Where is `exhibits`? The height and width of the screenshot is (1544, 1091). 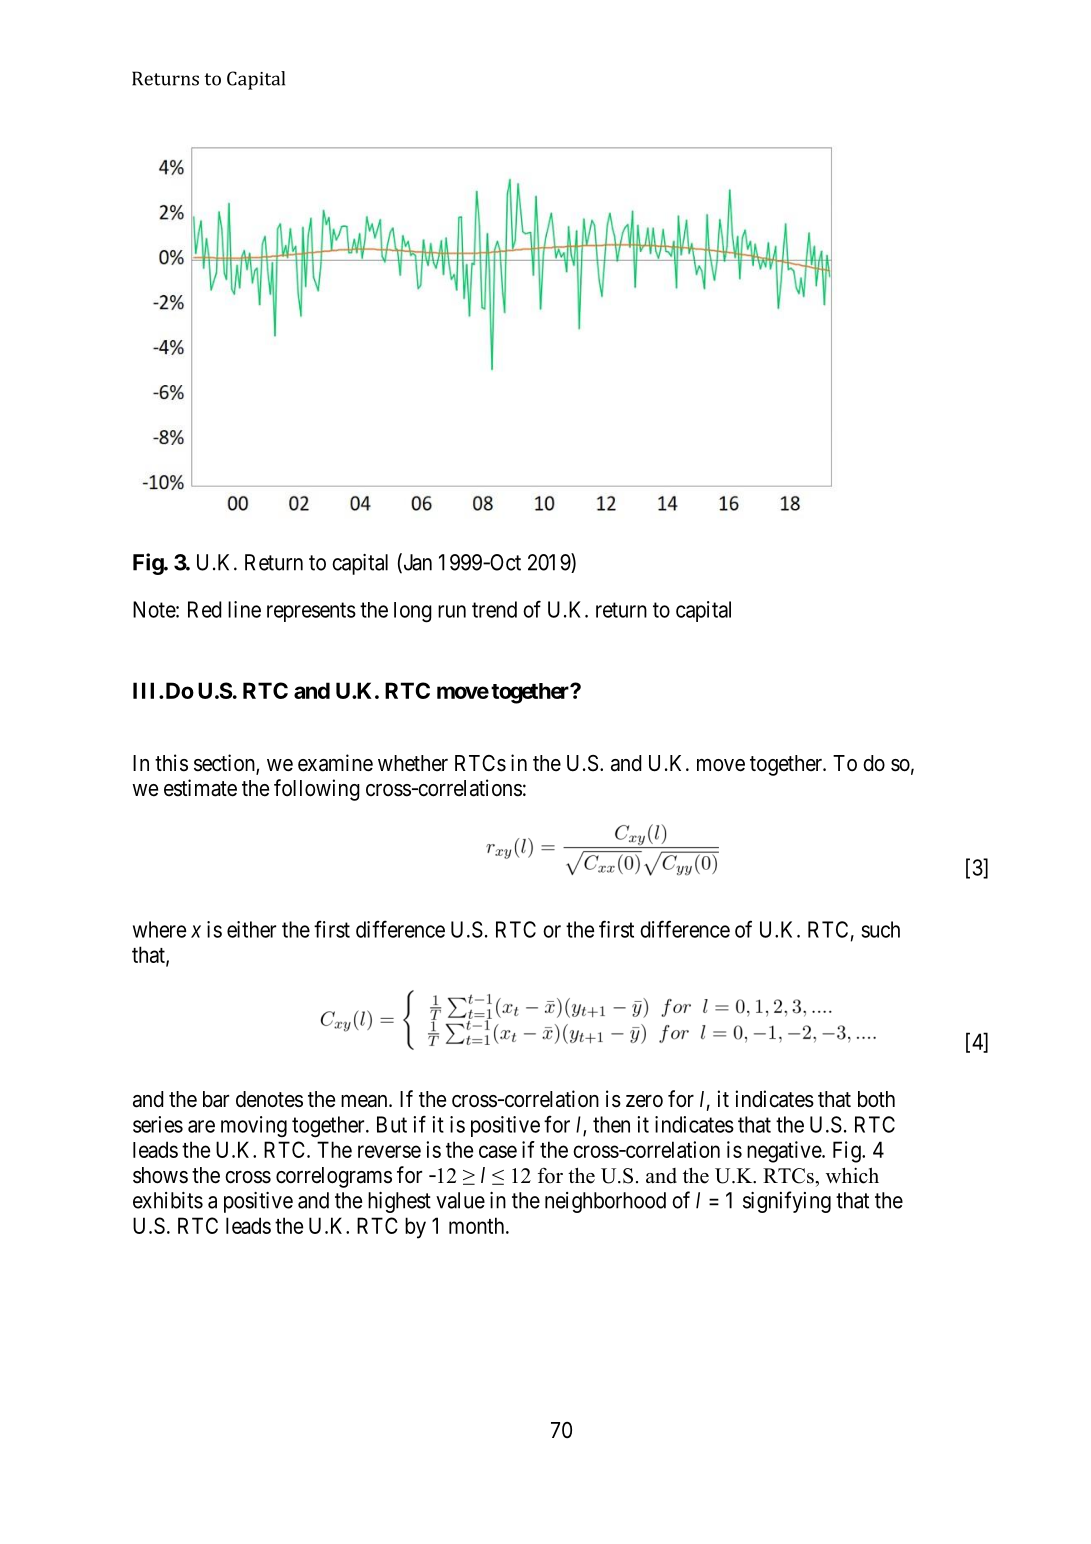
exhibits is located at coordinates (168, 1200).
